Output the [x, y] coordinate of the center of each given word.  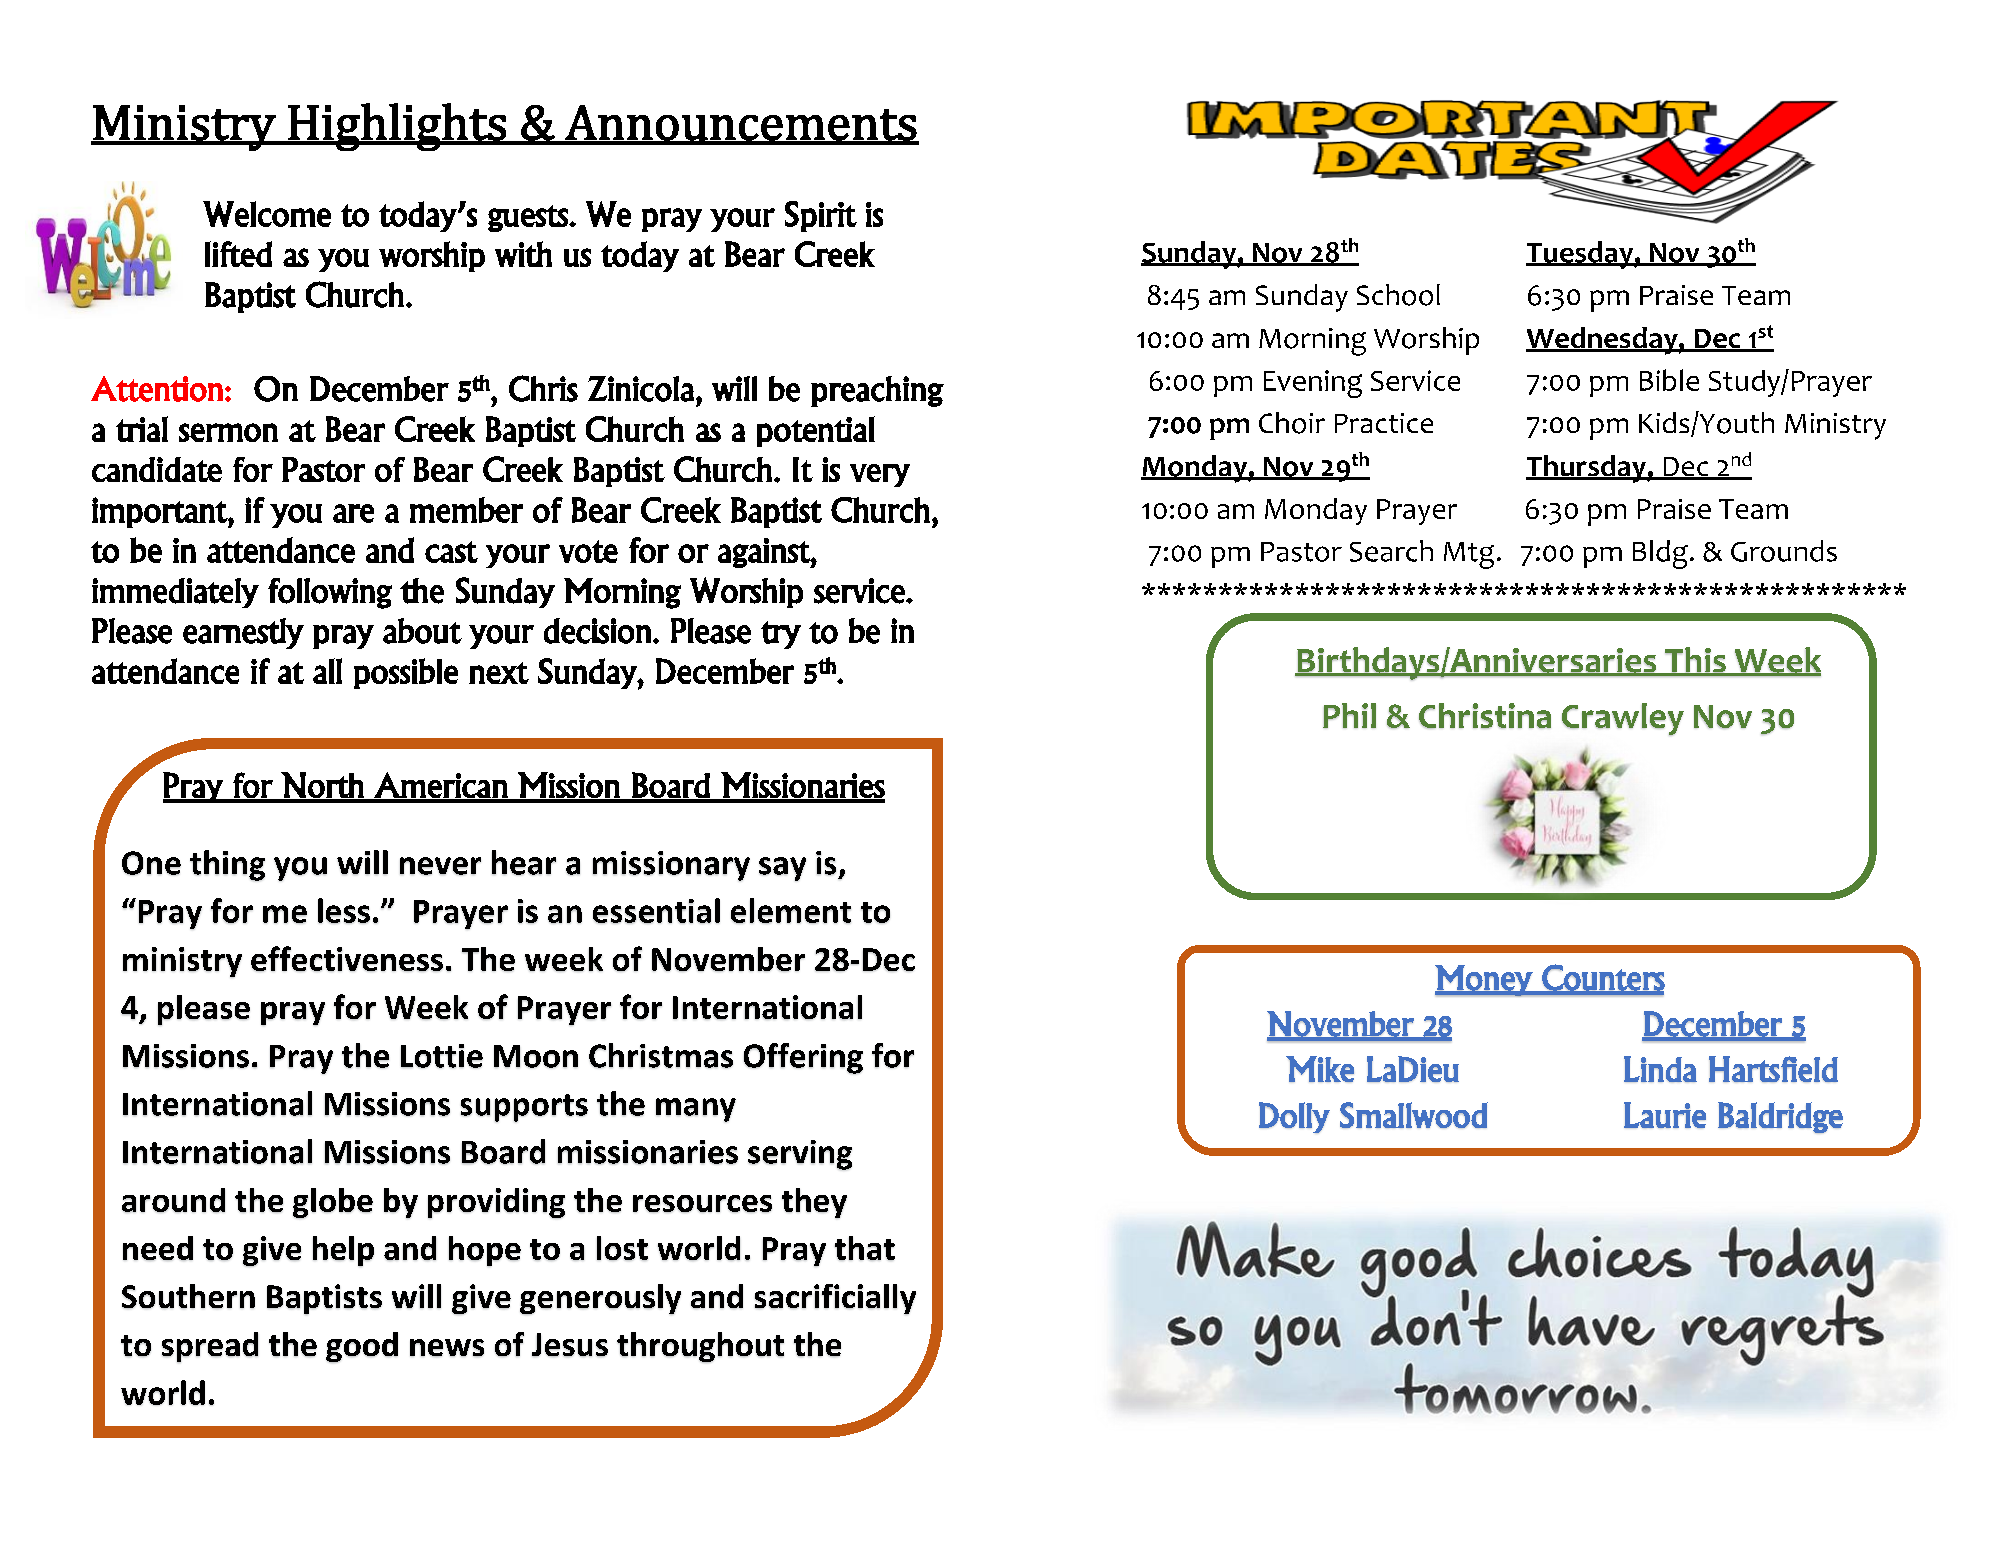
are [353, 513]
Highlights [397, 127]
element [791, 911]
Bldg [1660, 554]
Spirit [821, 216]
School [1398, 295]
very [880, 475]
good [362, 1347]
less [344, 911]
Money [1484, 981]
